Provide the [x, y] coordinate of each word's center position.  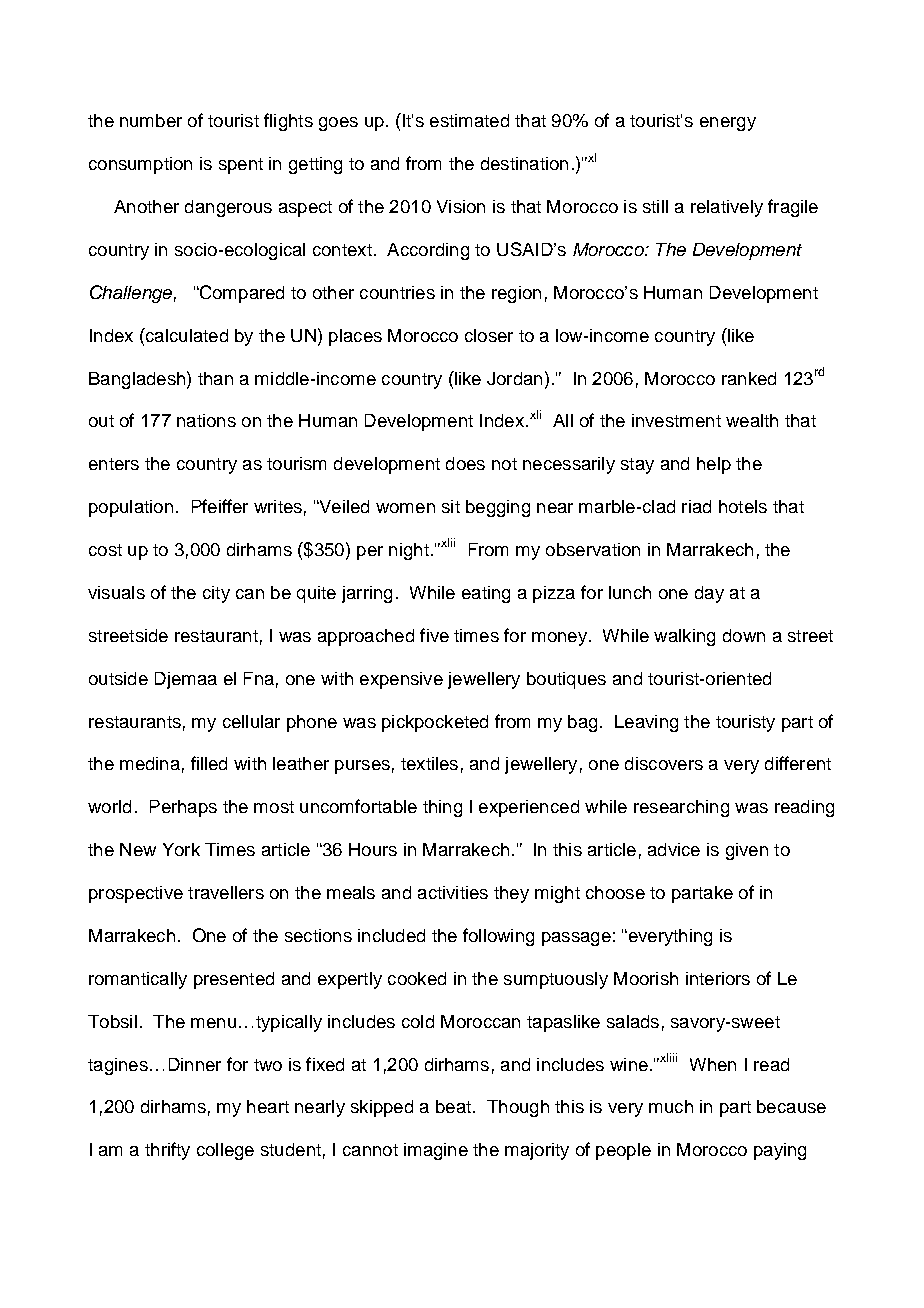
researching [681, 808]
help [714, 465]
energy [728, 124]
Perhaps [183, 808]
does [465, 463]
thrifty [167, 1151]
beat [453, 1106]
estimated [469, 120]
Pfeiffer [220, 506]
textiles [429, 763]
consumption [140, 165]
